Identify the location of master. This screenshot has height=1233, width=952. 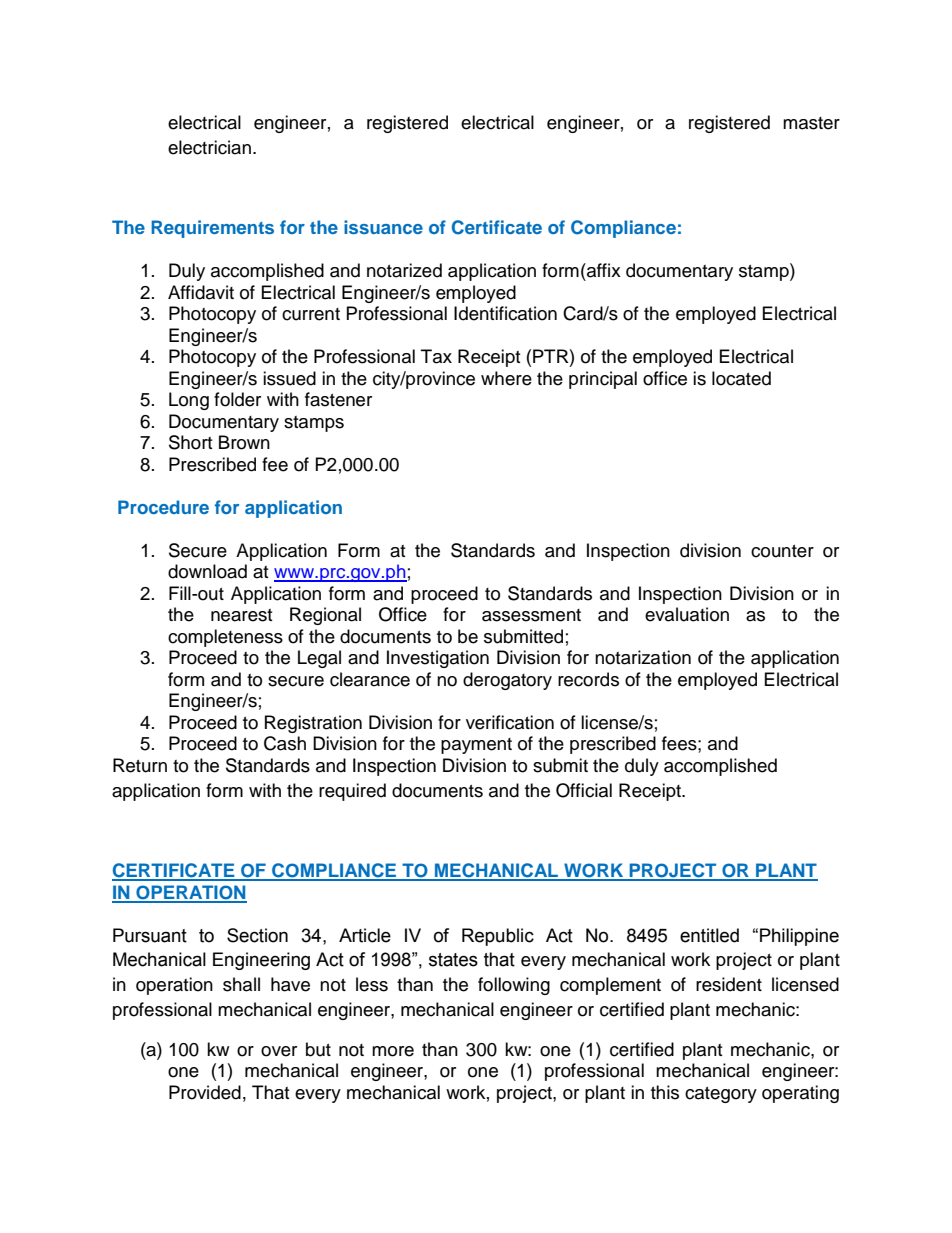
(811, 123).
